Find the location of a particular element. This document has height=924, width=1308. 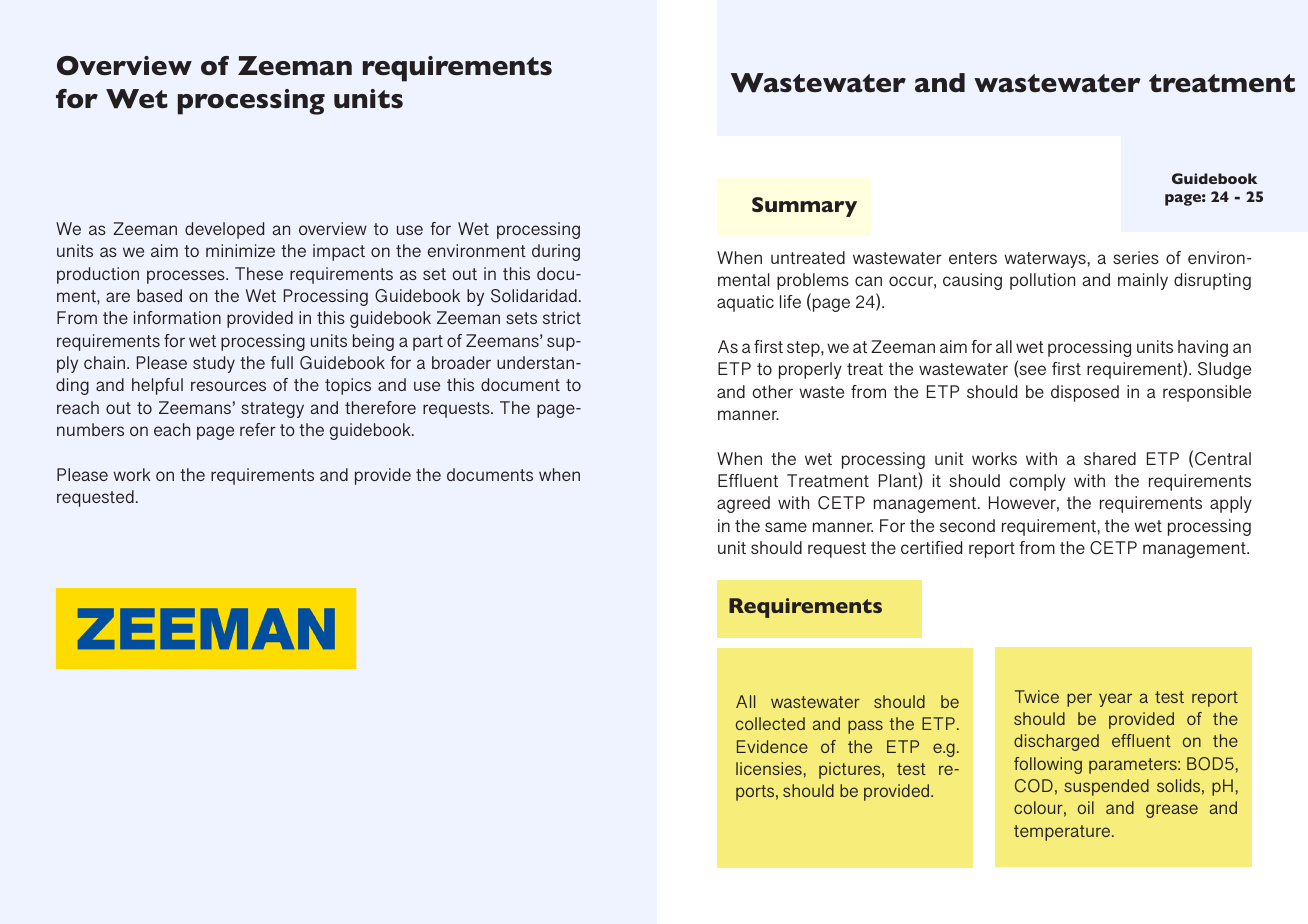

series is located at coordinates (1136, 257).
